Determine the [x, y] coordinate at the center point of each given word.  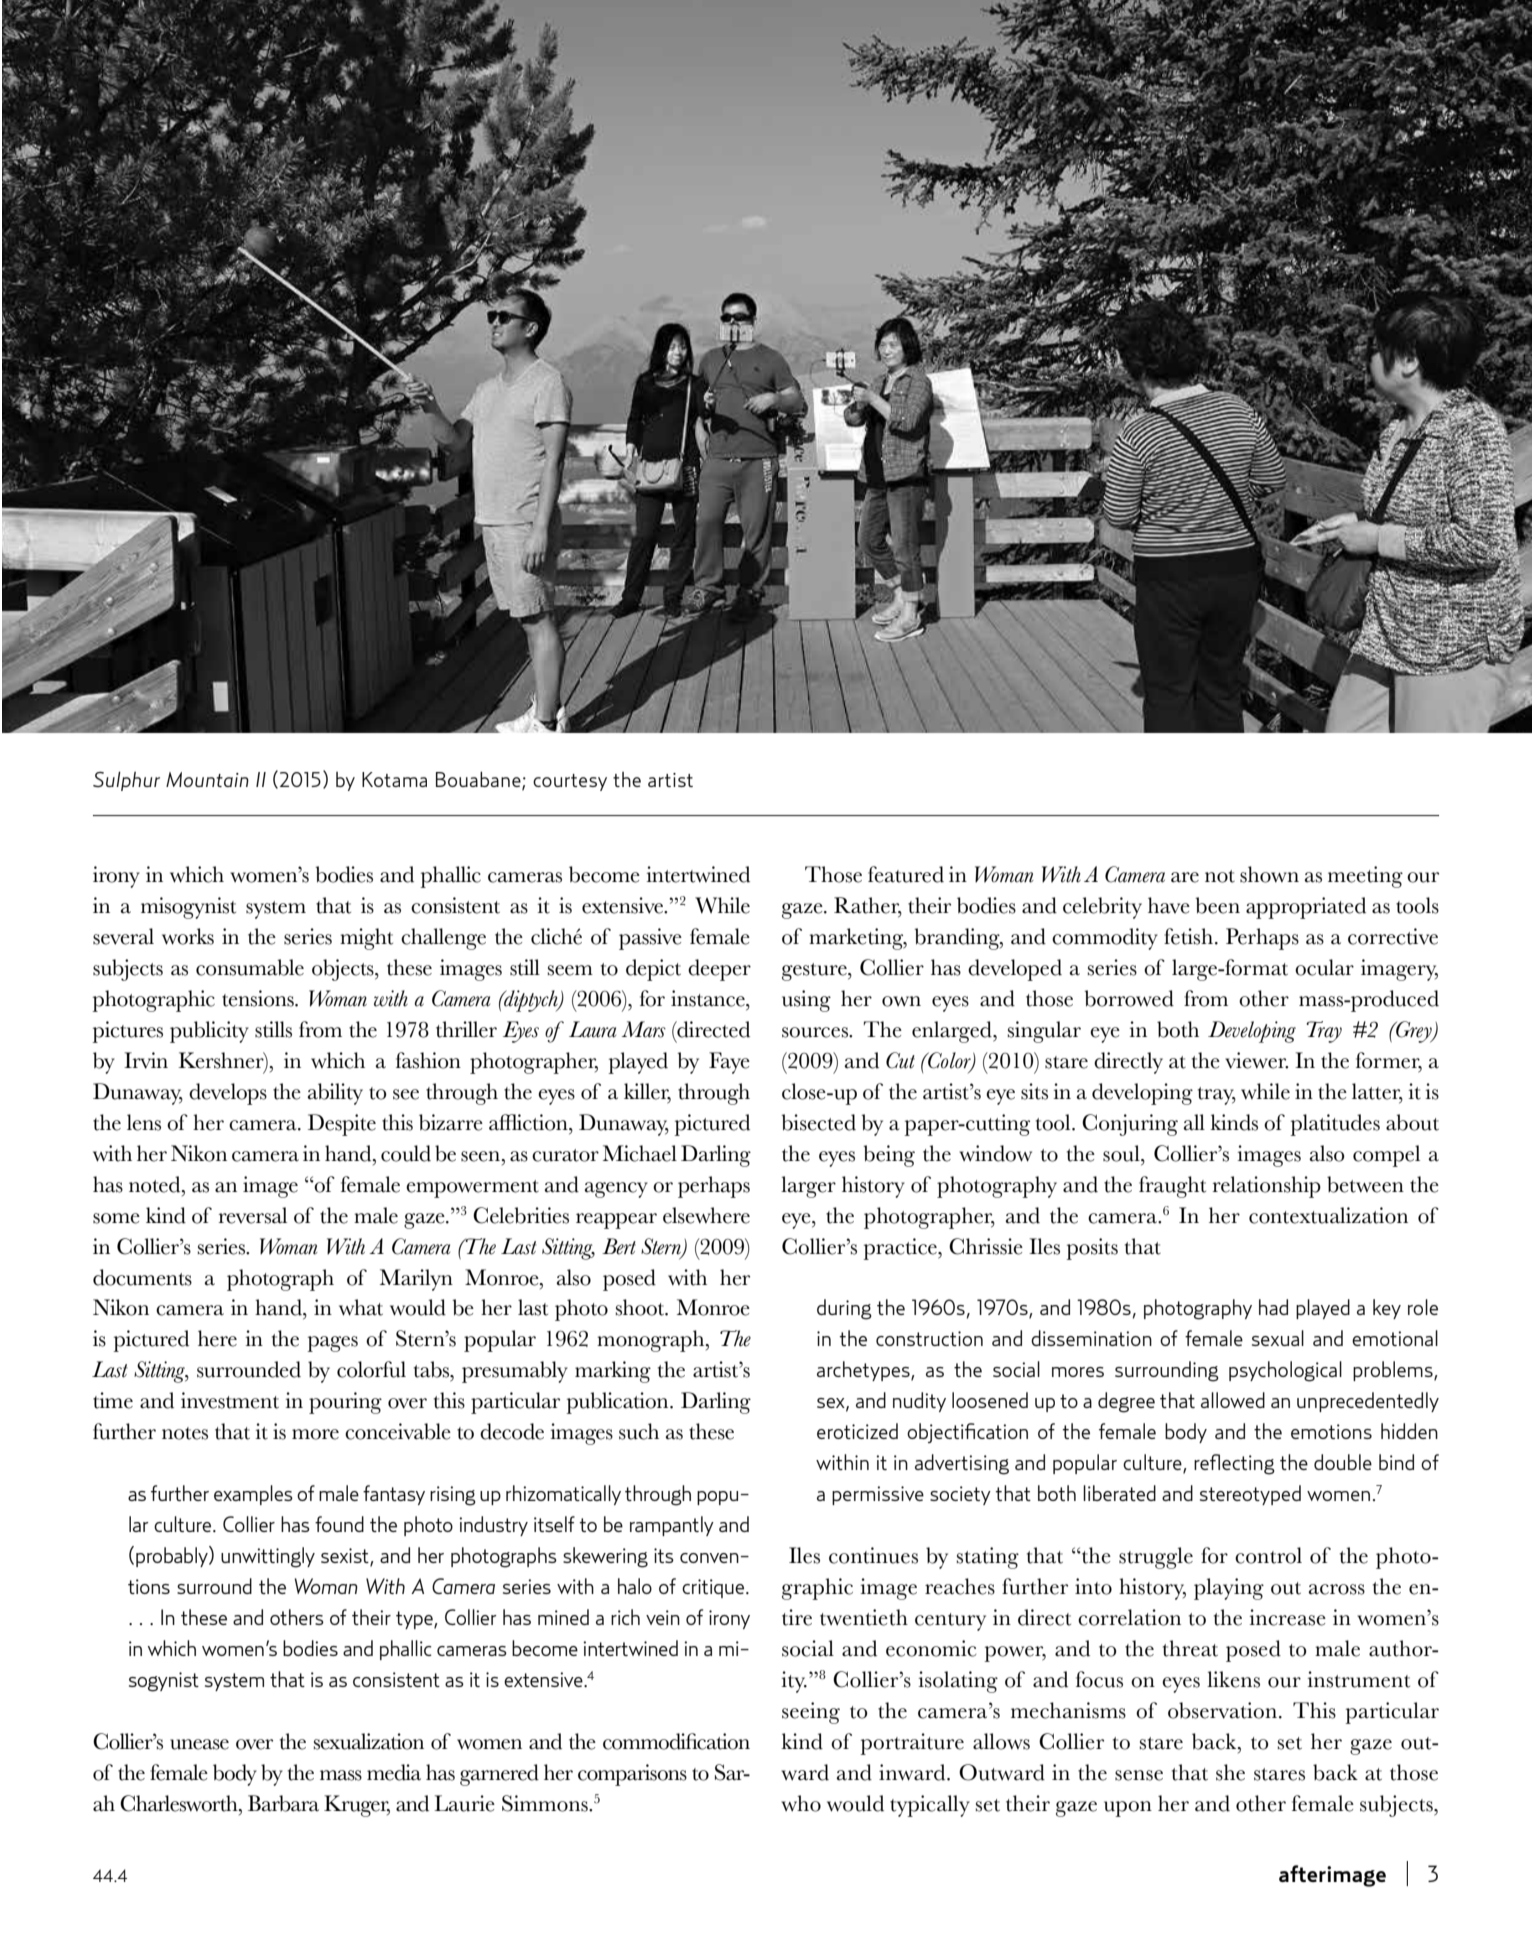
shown [1269, 874]
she [1230, 1772]
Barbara [283, 1803]
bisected [819, 1122]
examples [253, 1495]
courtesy [570, 782]
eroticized [857, 1431]
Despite [342, 1125]
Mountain [207, 779]
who [801, 1803]
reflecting [1234, 1464]
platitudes [1335, 1125]
